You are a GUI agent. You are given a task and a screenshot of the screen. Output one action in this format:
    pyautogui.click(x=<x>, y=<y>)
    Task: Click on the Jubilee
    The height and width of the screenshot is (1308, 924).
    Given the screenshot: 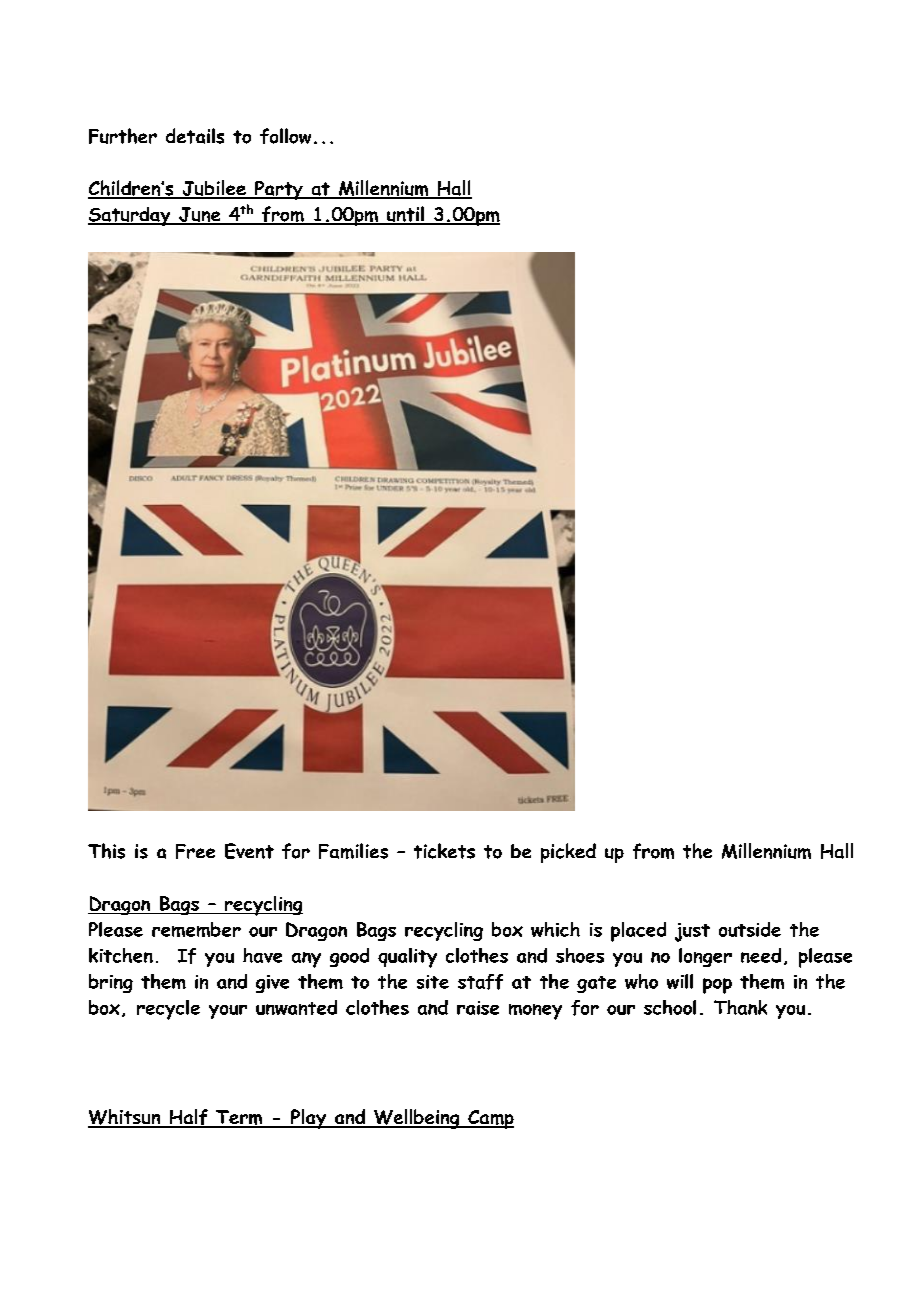 What is the action you would take?
    pyautogui.click(x=214, y=189)
